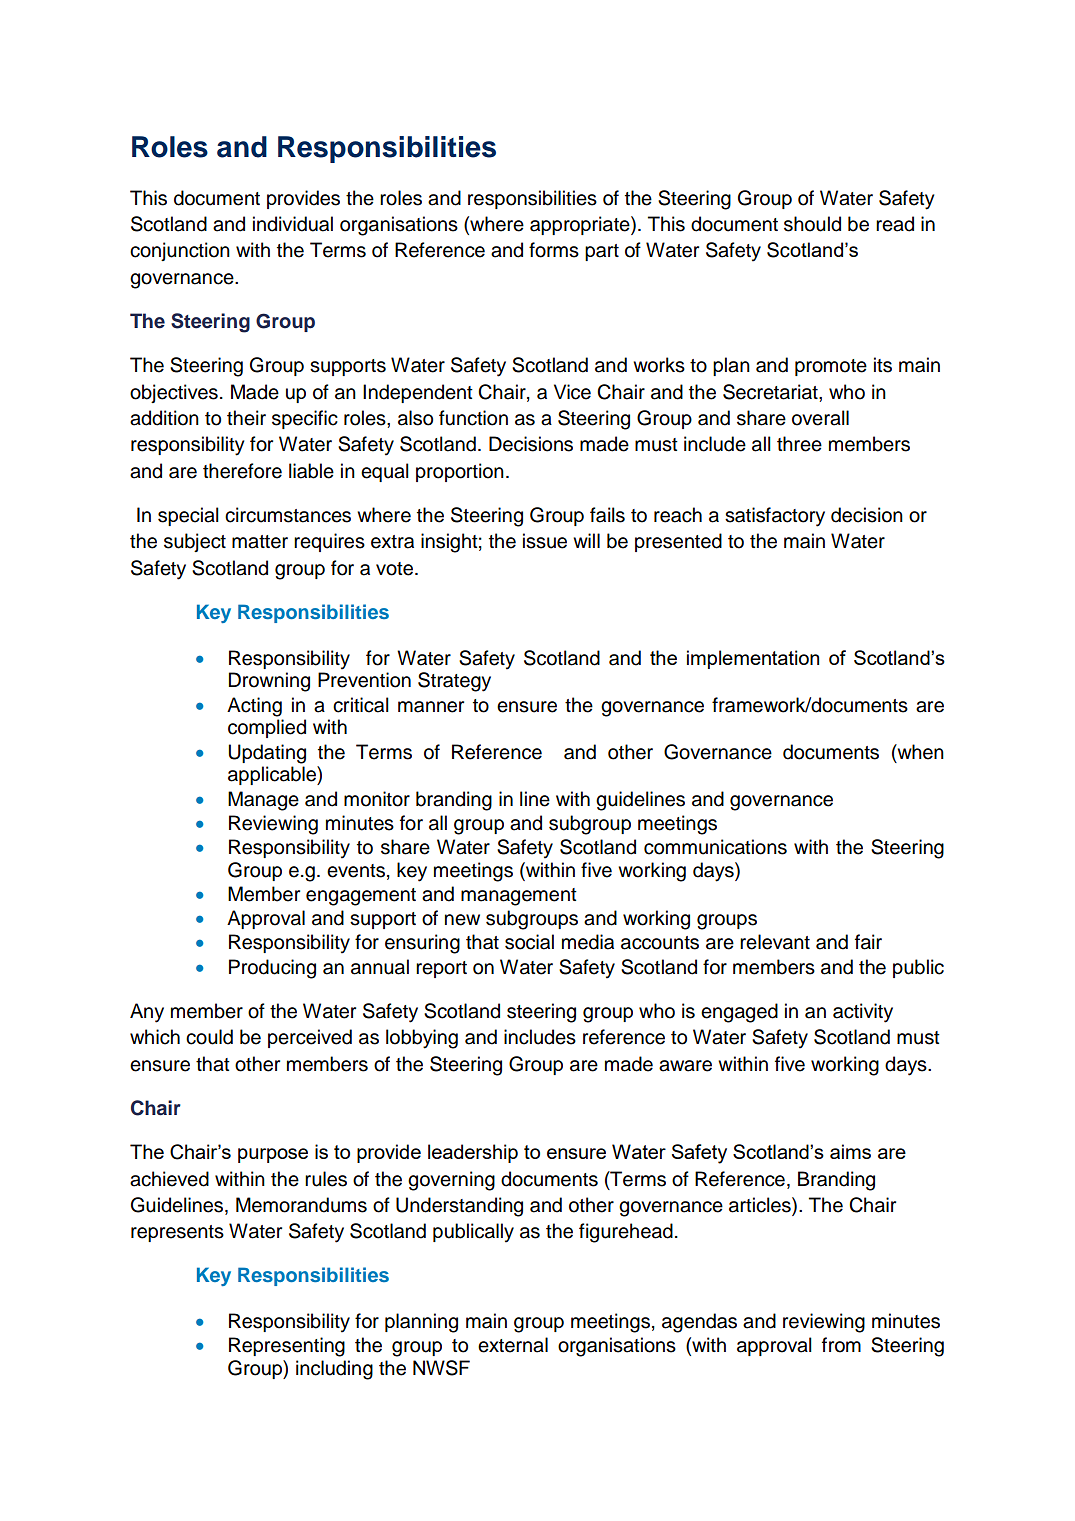  Describe the element at coordinates (287, 1347) in the screenshot. I see `Representing` at that location.
